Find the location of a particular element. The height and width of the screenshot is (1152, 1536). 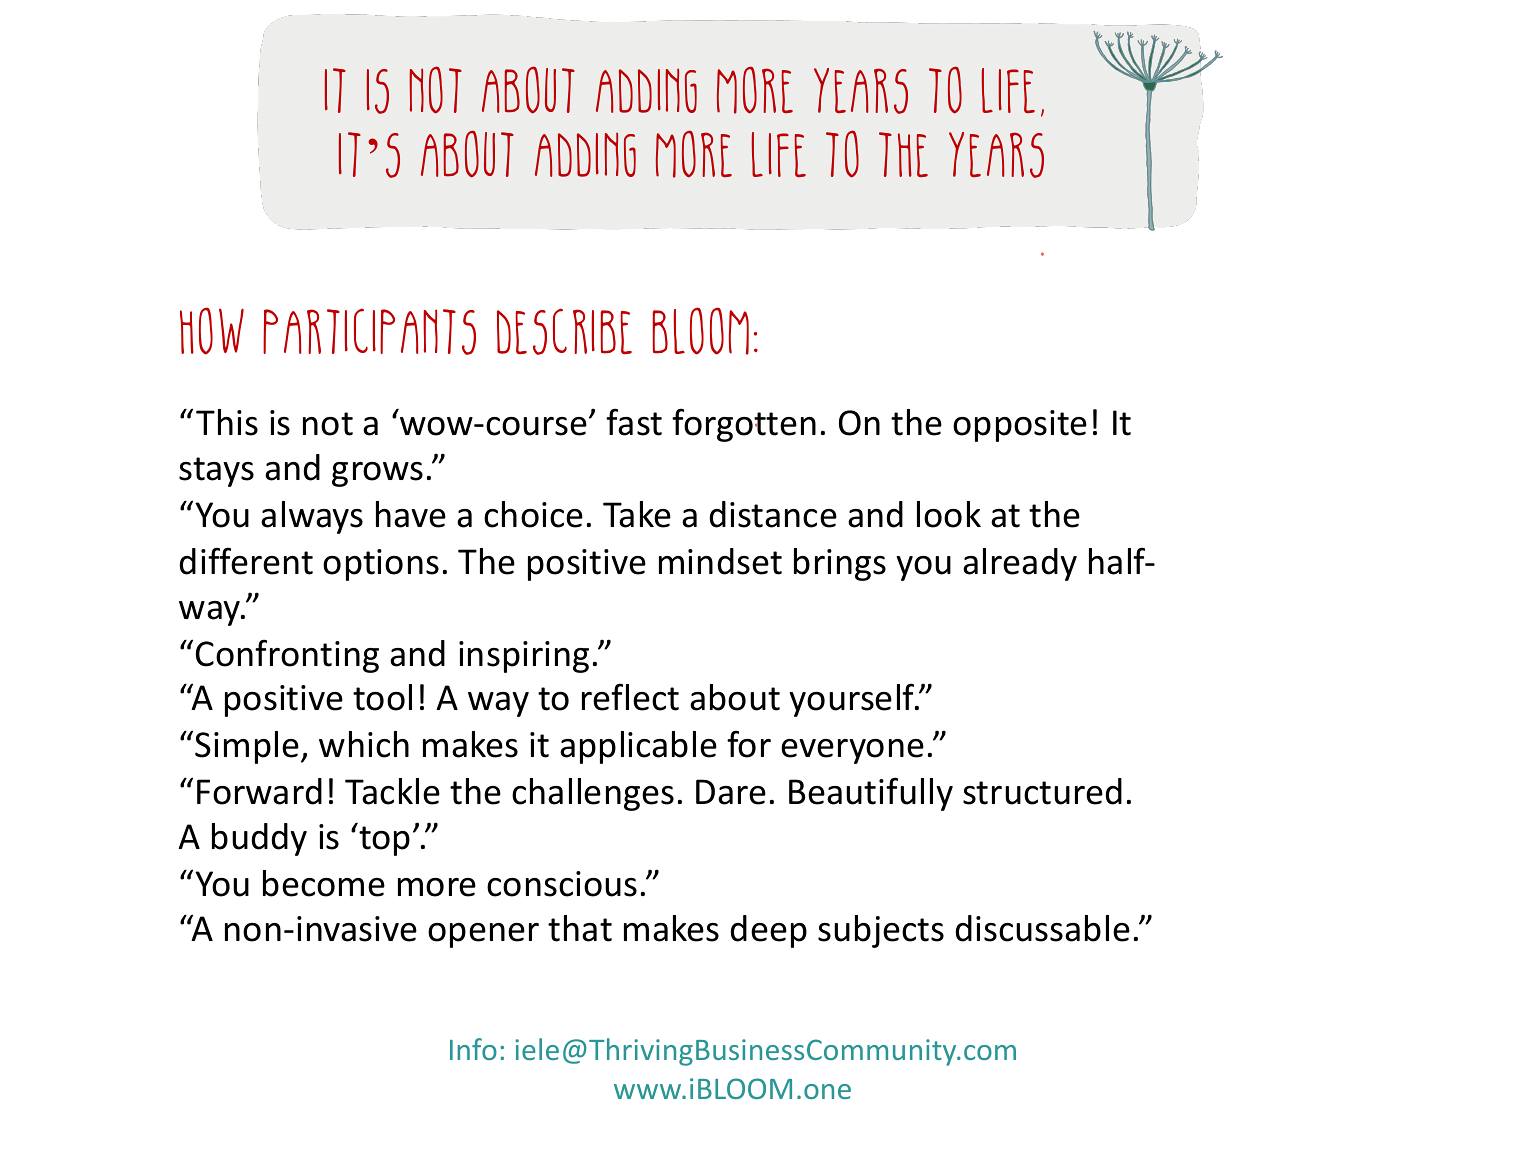

Info is located at coordinates (473, 1049).
